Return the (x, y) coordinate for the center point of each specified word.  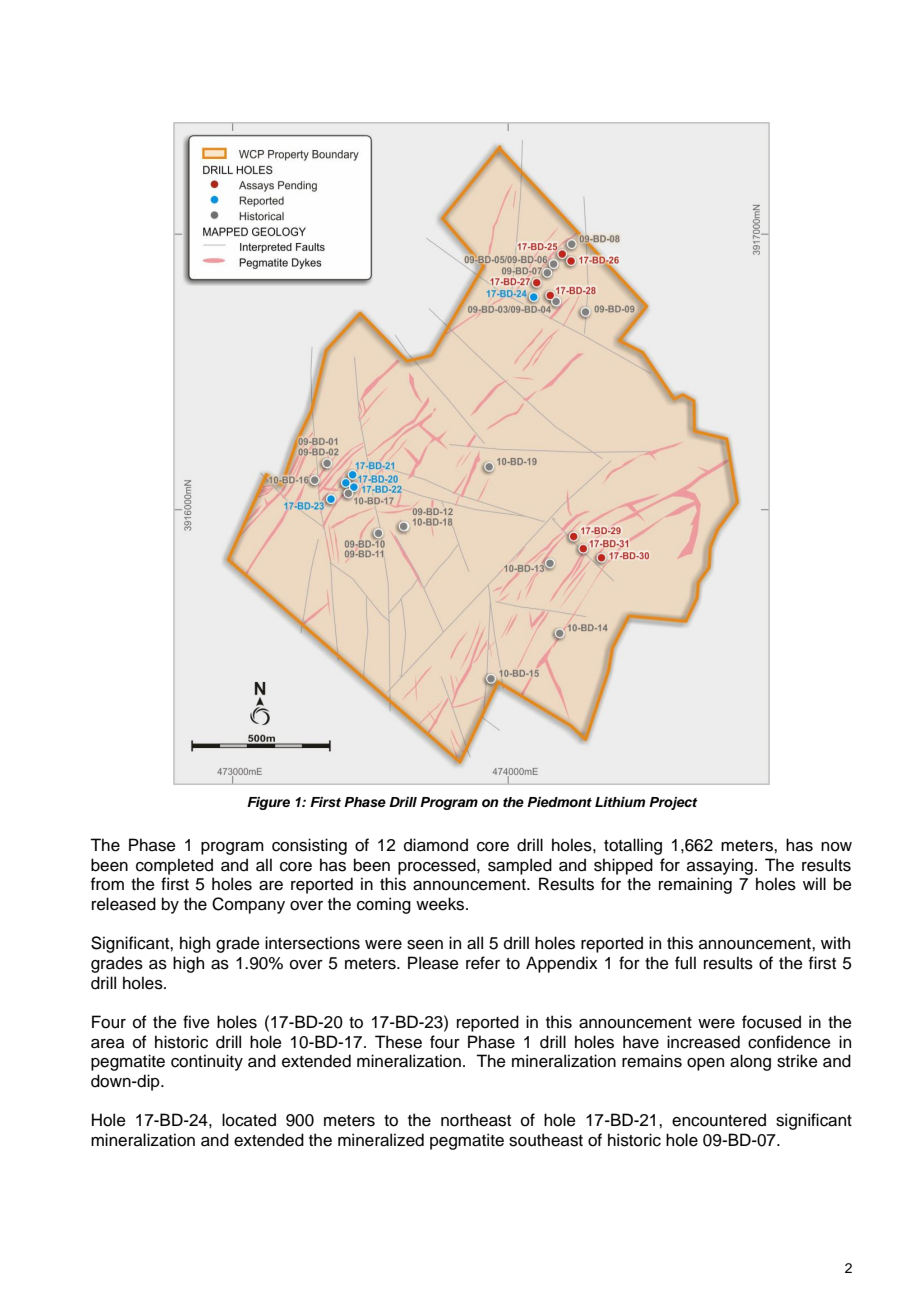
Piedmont (559, 802)
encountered (719, 1120)
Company (248, 905)
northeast (476, 1120)
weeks (441, 904)
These (398, 1042)
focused (771, 1022)
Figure (268, 803)
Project (673, 803)
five (196, 1022)
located (249, 1120)
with (835, 942)
